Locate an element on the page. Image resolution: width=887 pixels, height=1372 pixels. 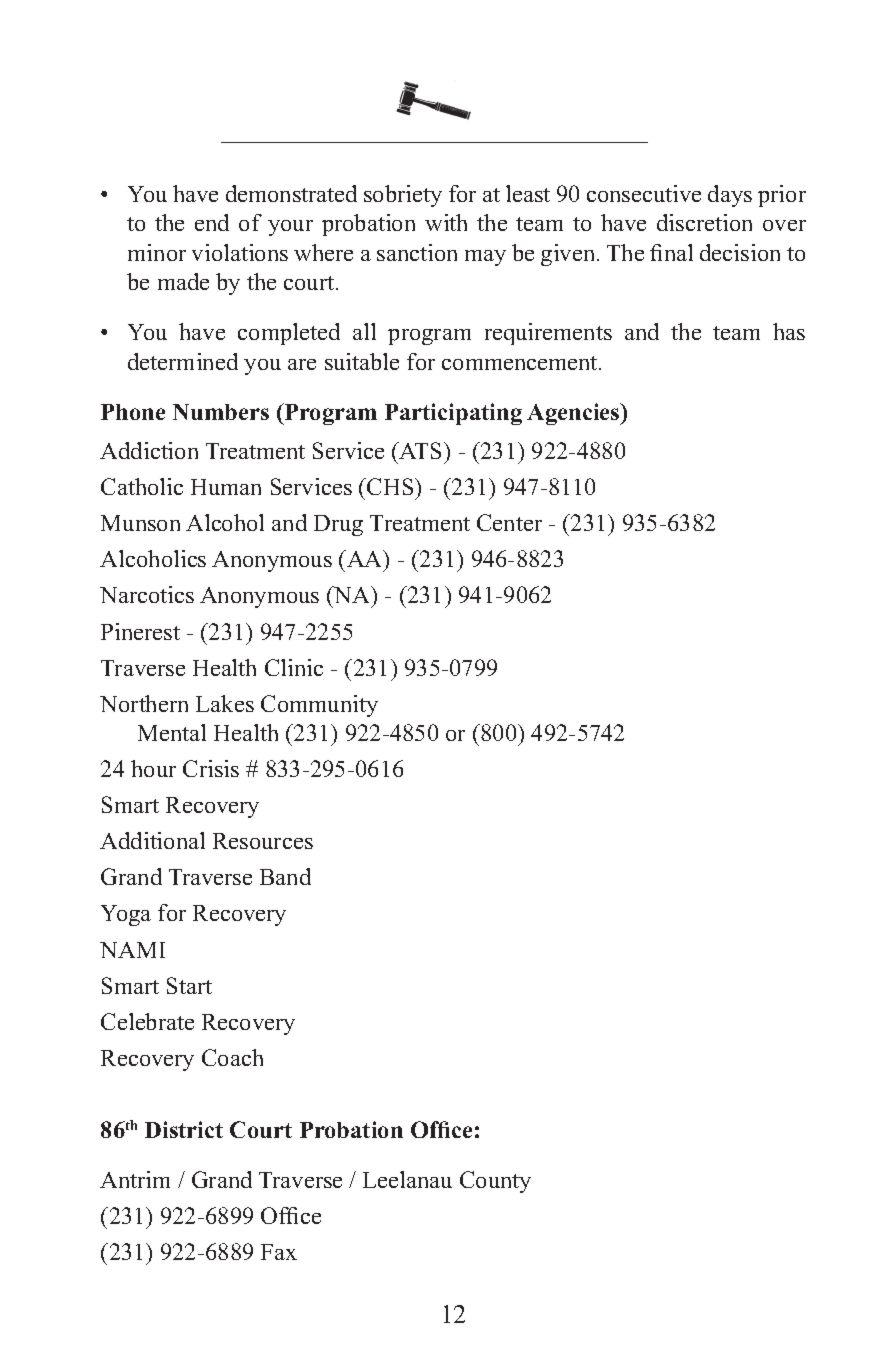
with is located at coordinates (446, 222).
